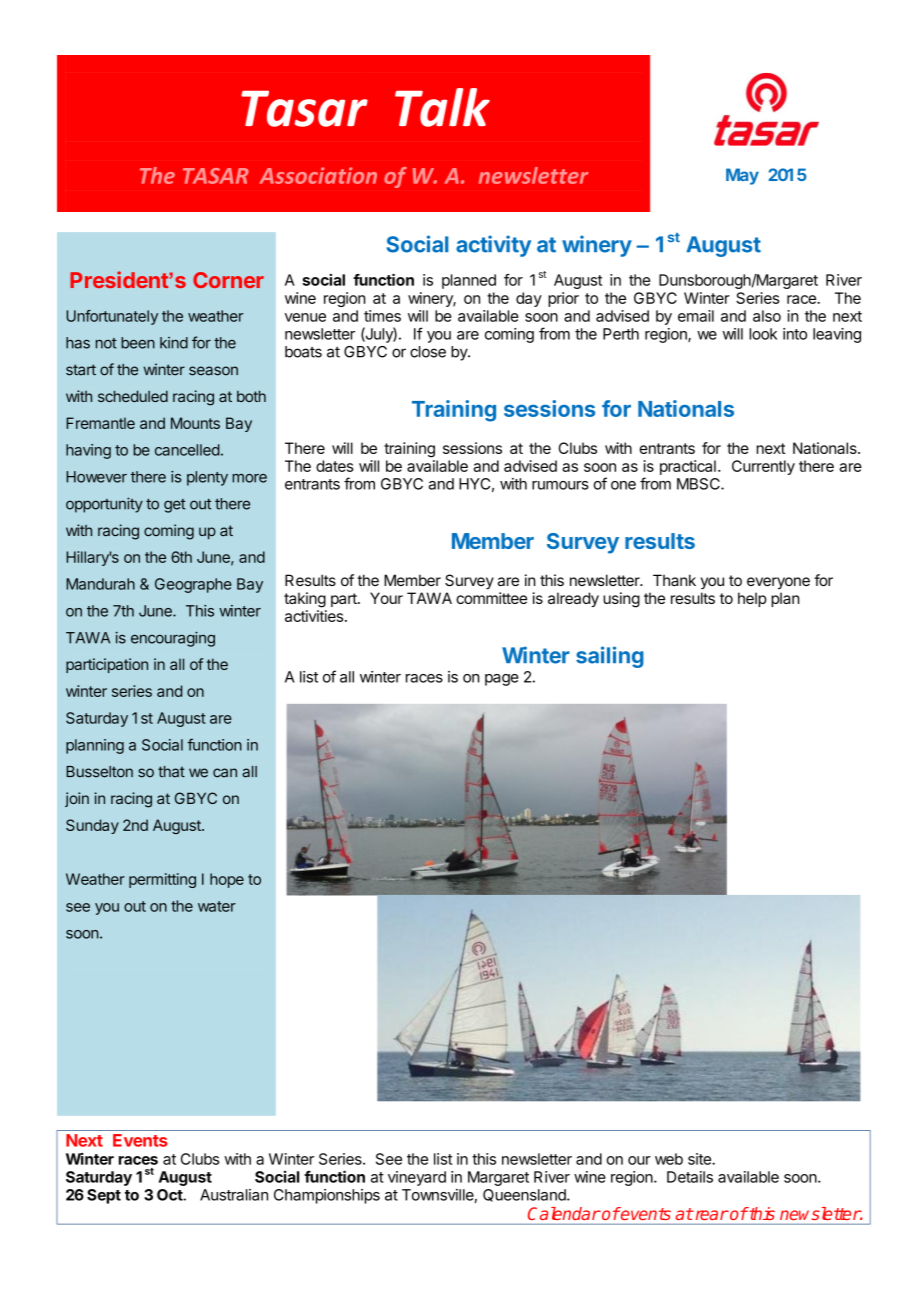  I want to click on page, so click(502, 680).
